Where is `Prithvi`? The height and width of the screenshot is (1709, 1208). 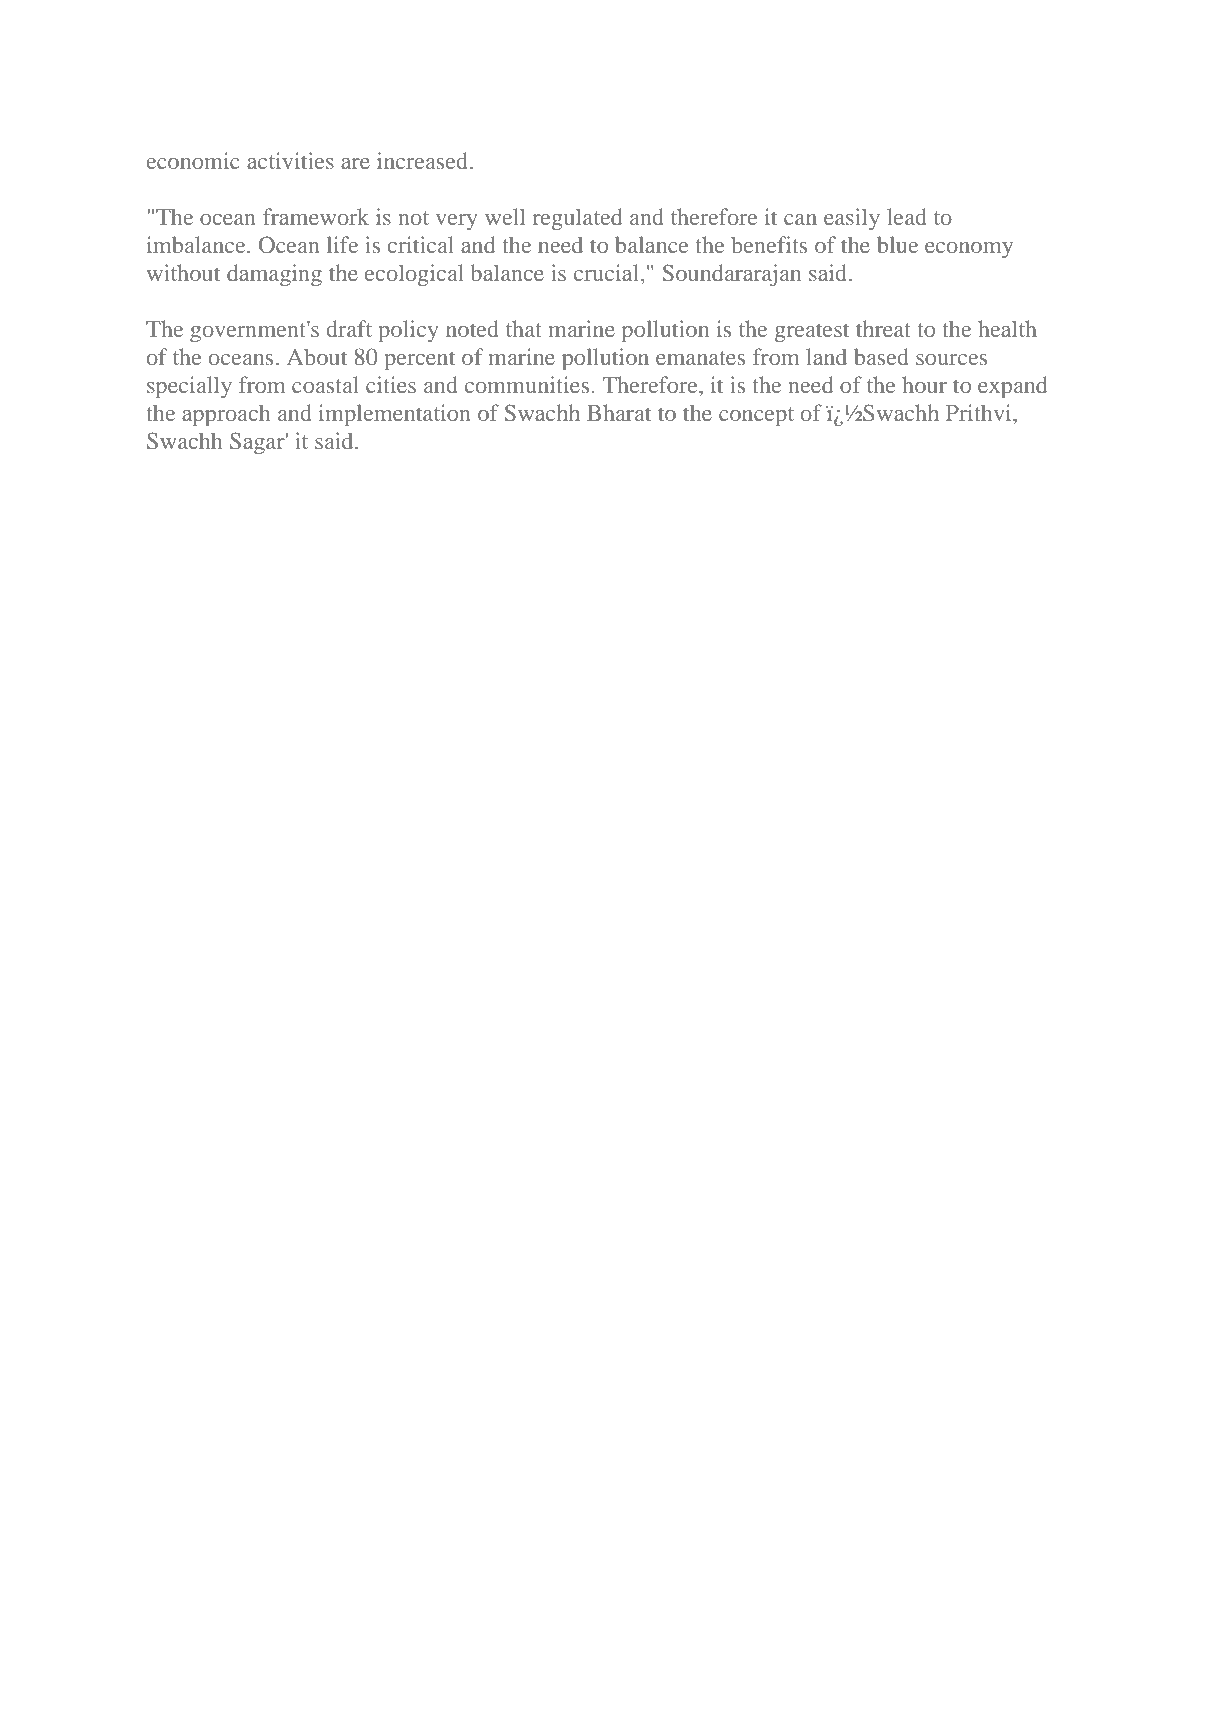 Prithvi is located at coordinates (980, 412).
